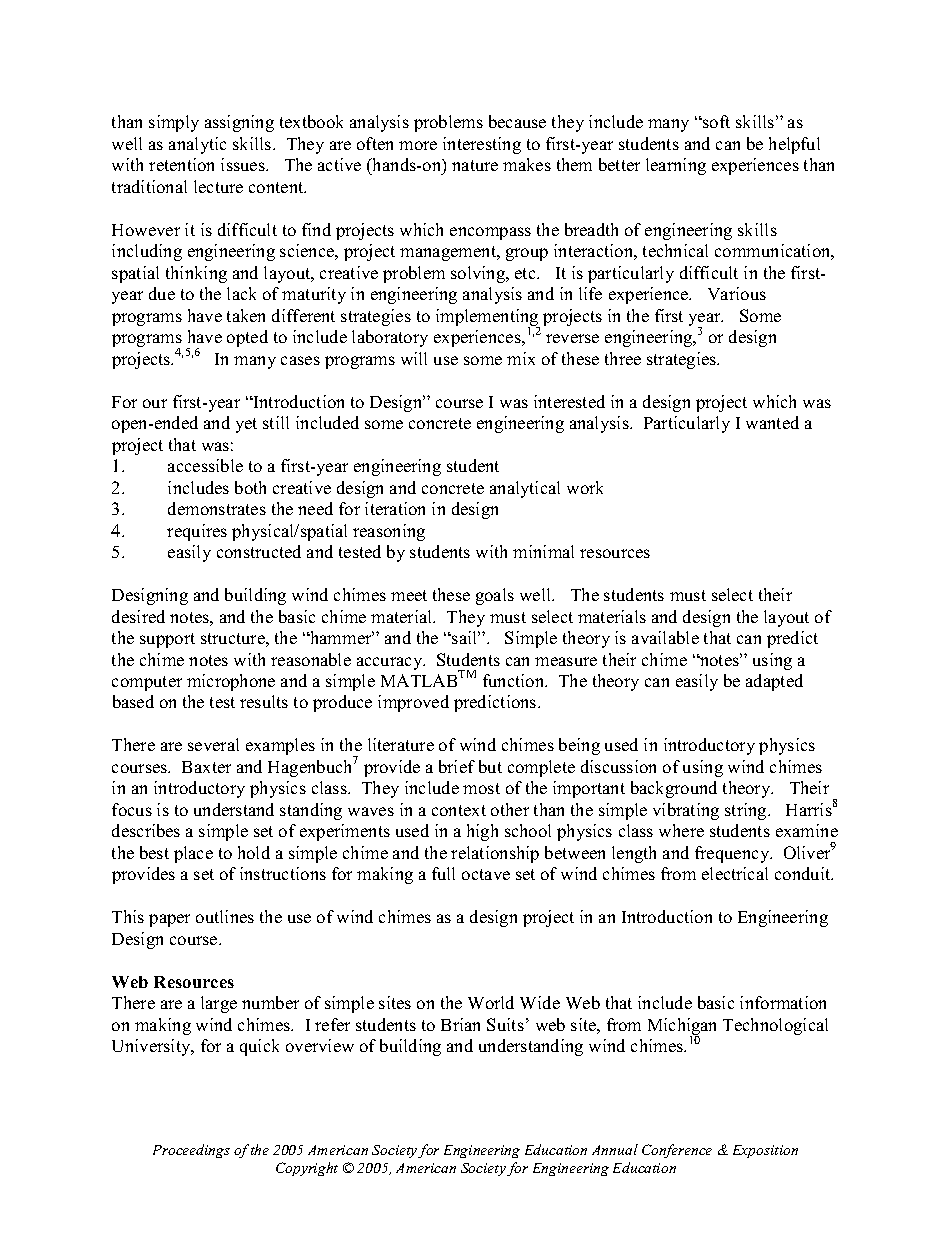 Image resolution: width=952 pixels, height=1233 pixels. I want to click on soft, so click(715, 121).
